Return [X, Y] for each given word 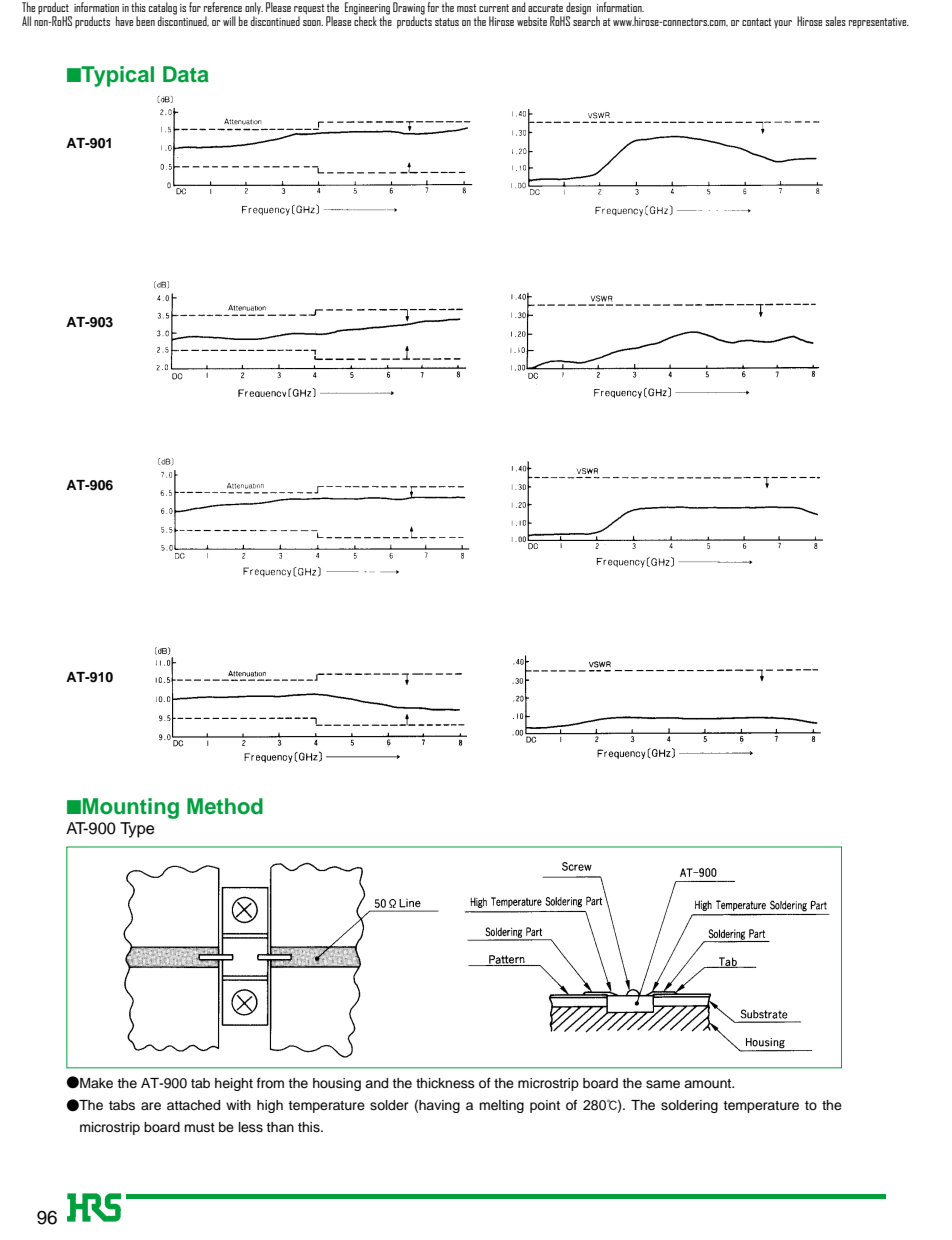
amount [709, 1083]
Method [225, 806]
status [447, 22]
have [124, 21]
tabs [122, 1105]
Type [137, 830]
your [783, 24]
